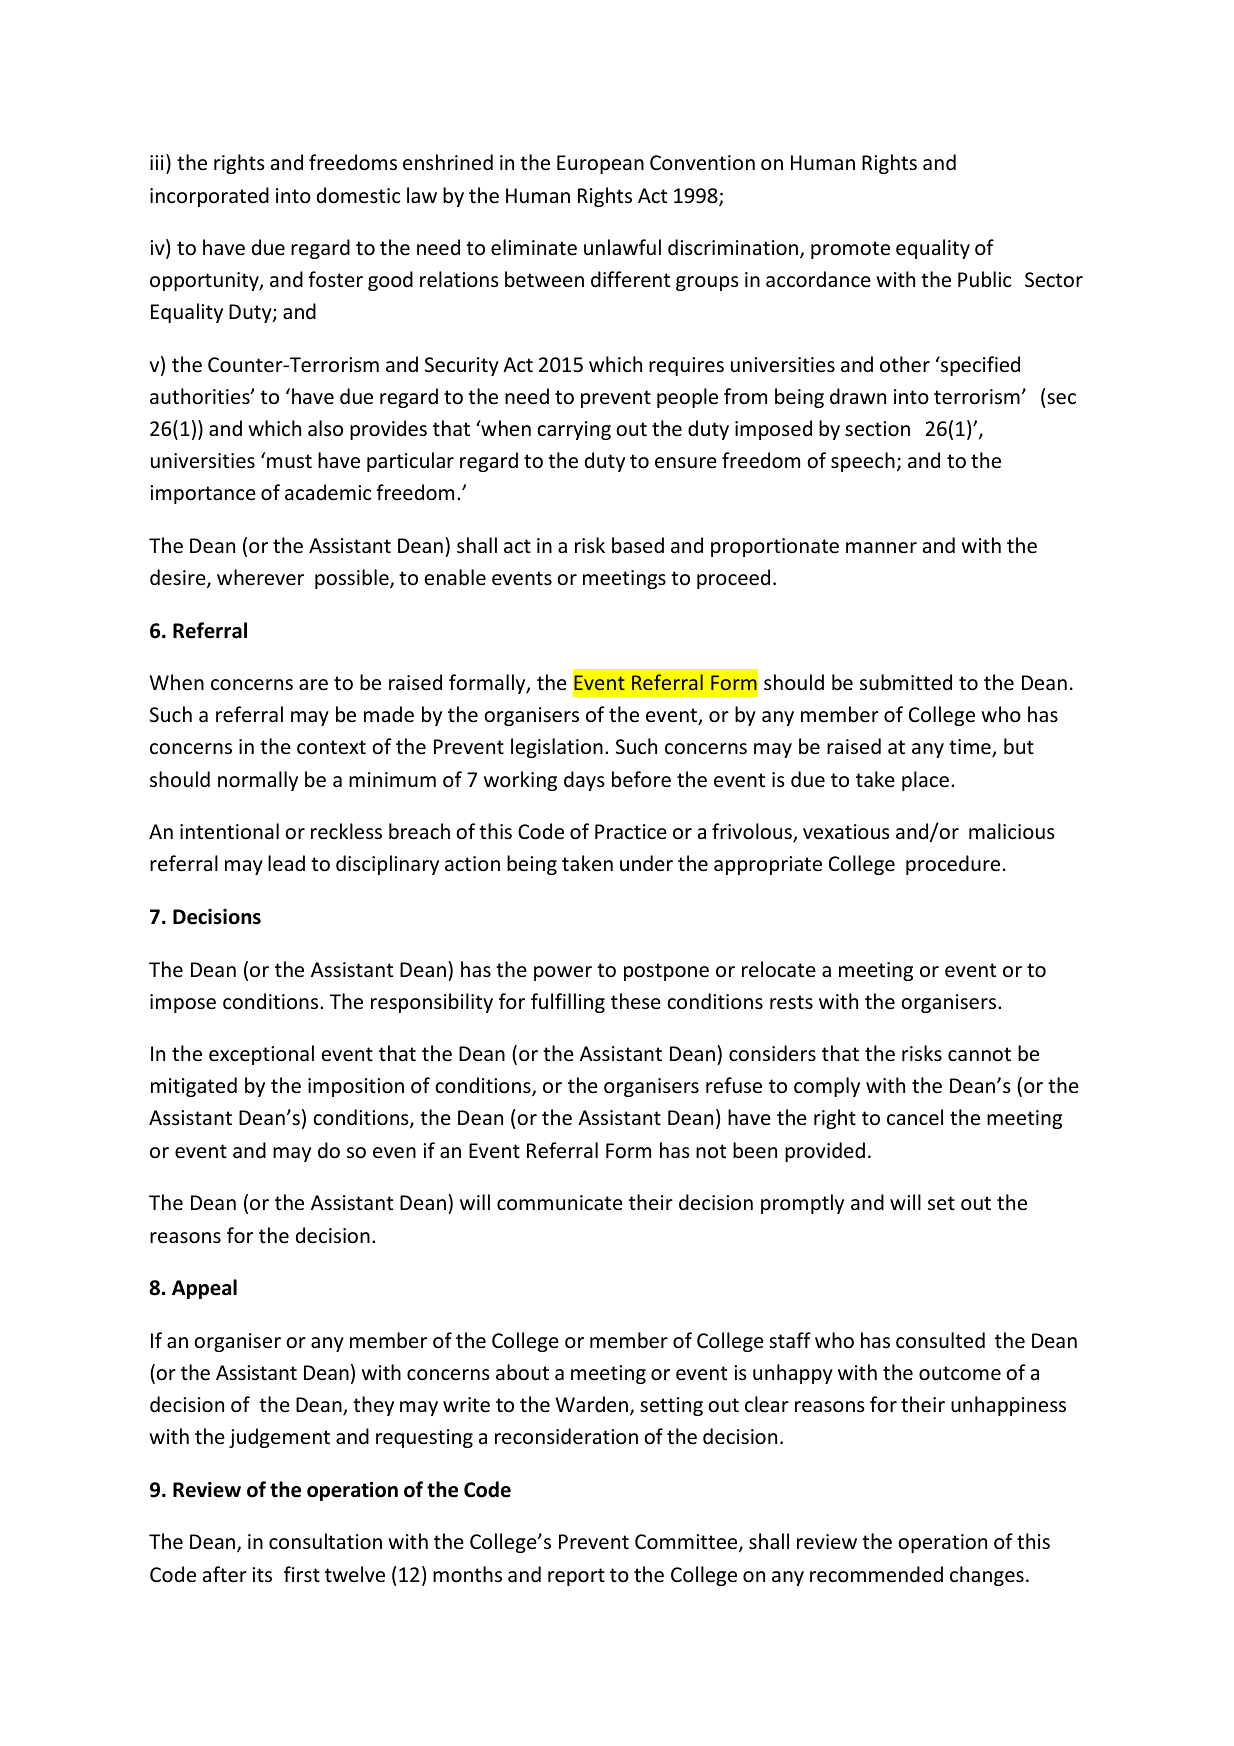 The width and height of the screenshot is (1234, 1746). Describe the element at coordinates (262, 1574) in the screenshot. I see `its` at that location.
